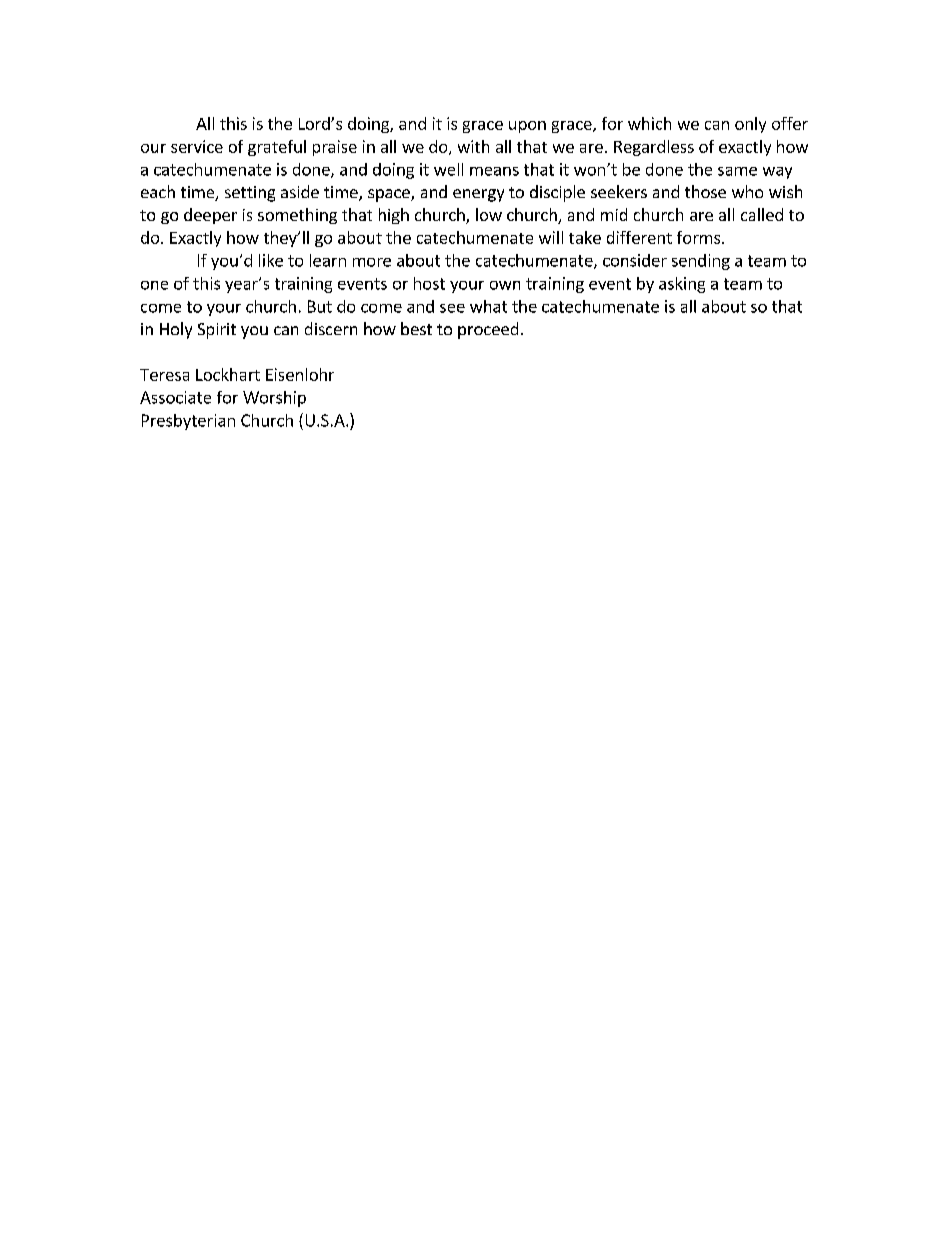 The height and width of the screenshot is (1233, 952). What do you see at coordinates (197, 146) in the screenshot?
I see `service` at bounding box center [197, 146].
